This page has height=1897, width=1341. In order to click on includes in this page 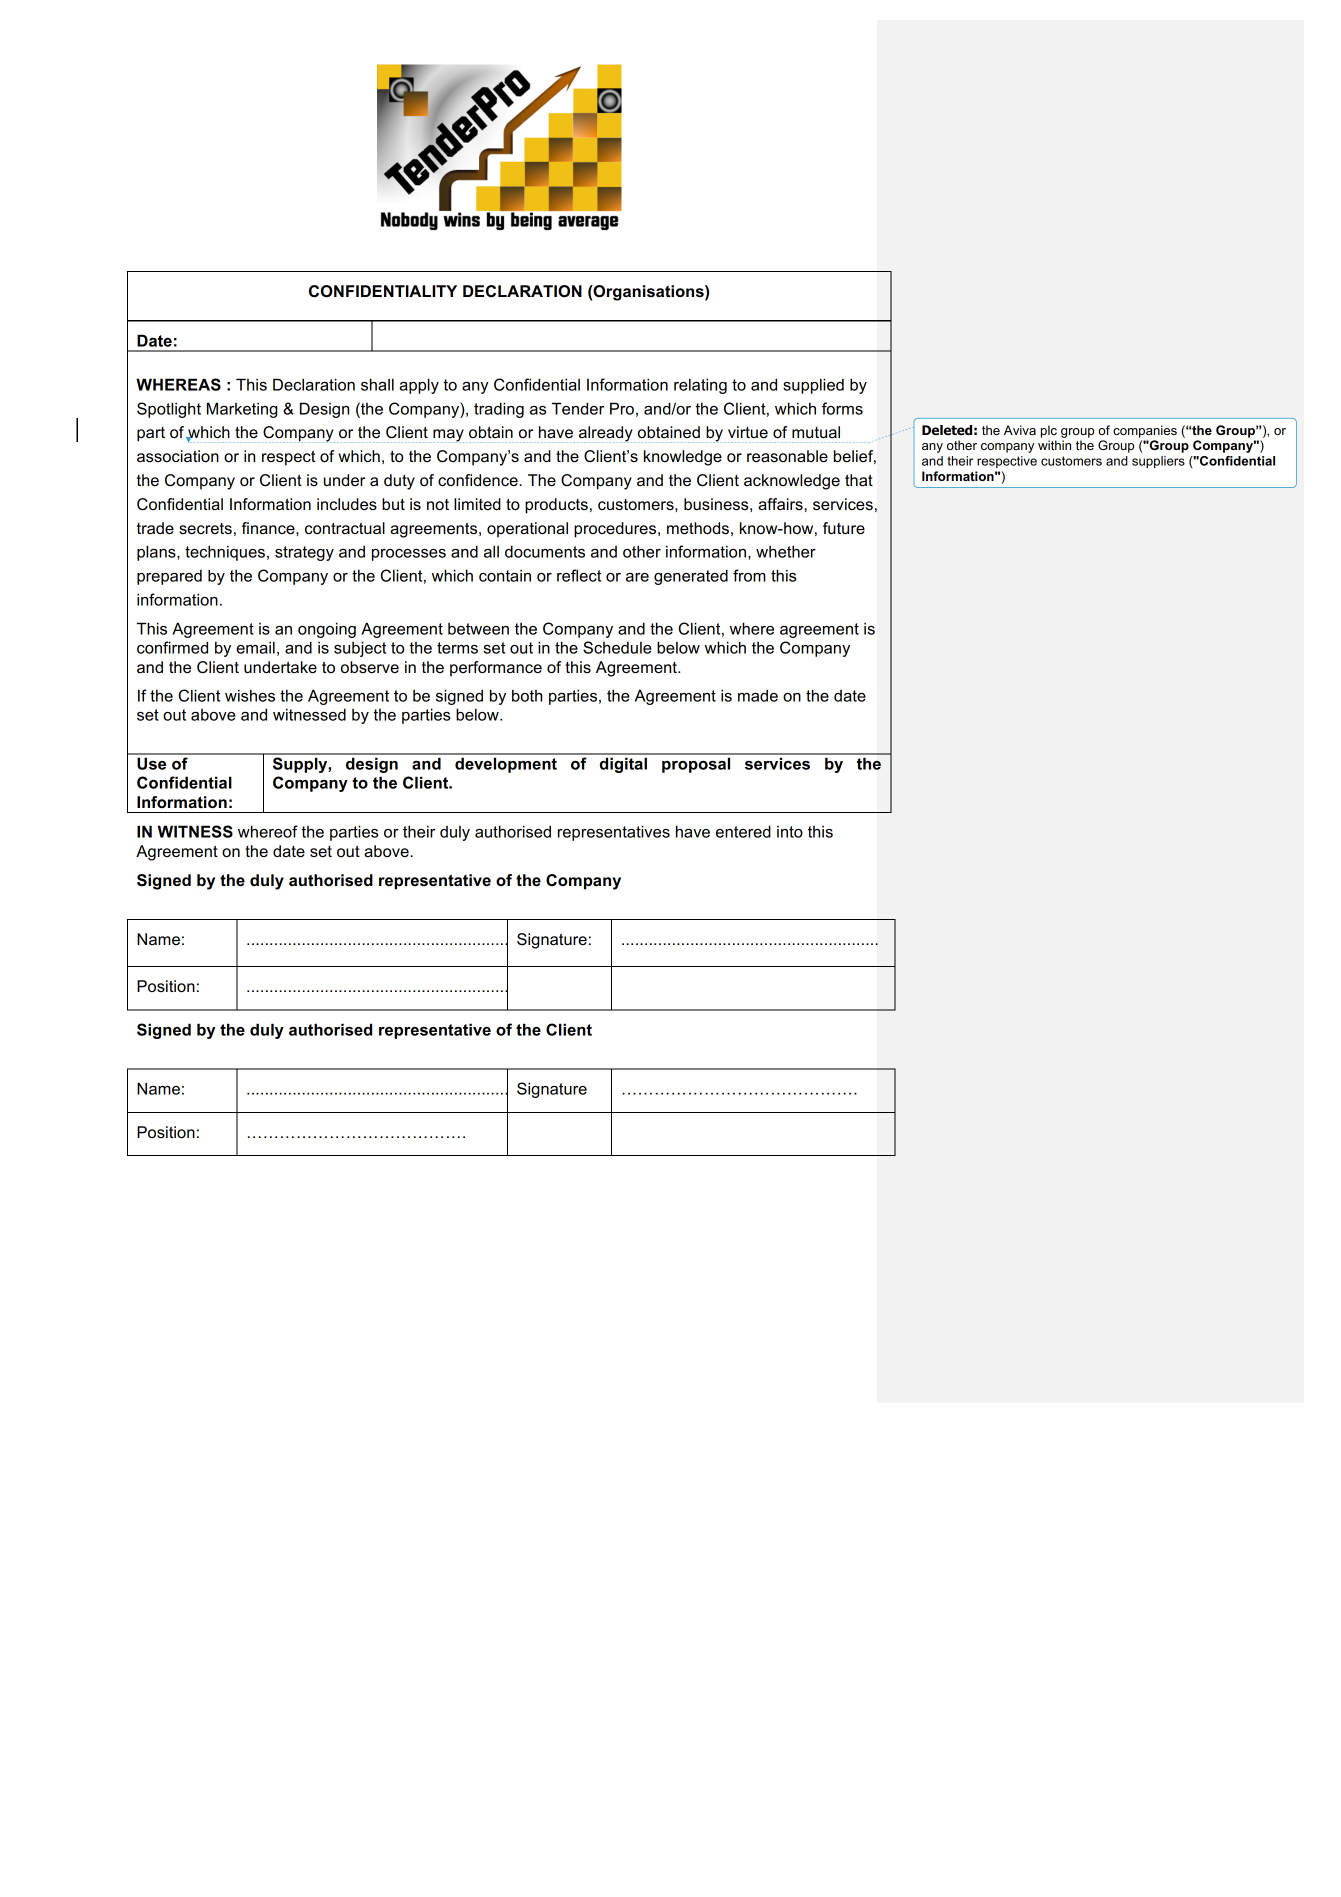, I will do `click(347, 504)`.
